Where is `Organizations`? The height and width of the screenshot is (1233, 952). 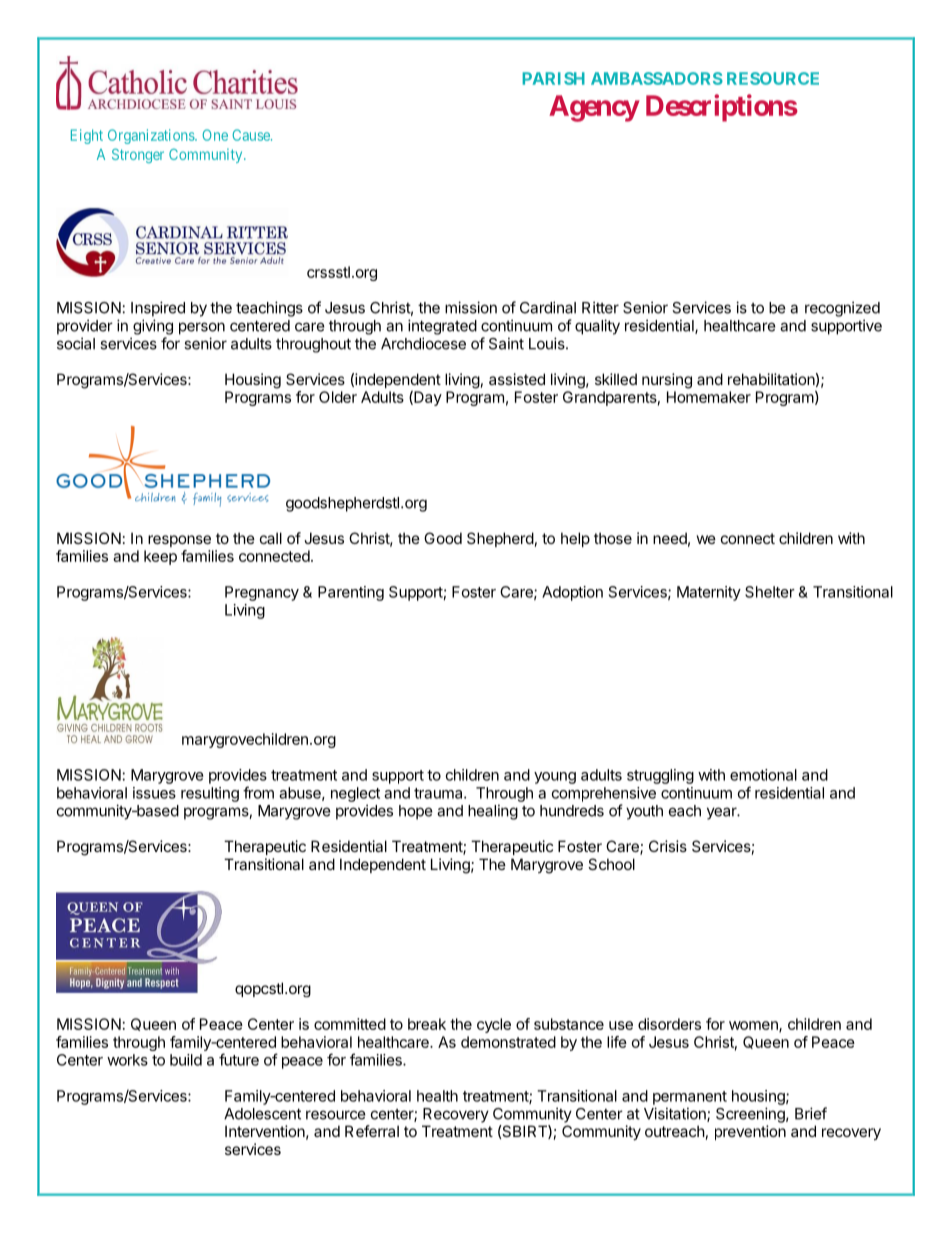
Organizations is located at coordinates (152, 136).
